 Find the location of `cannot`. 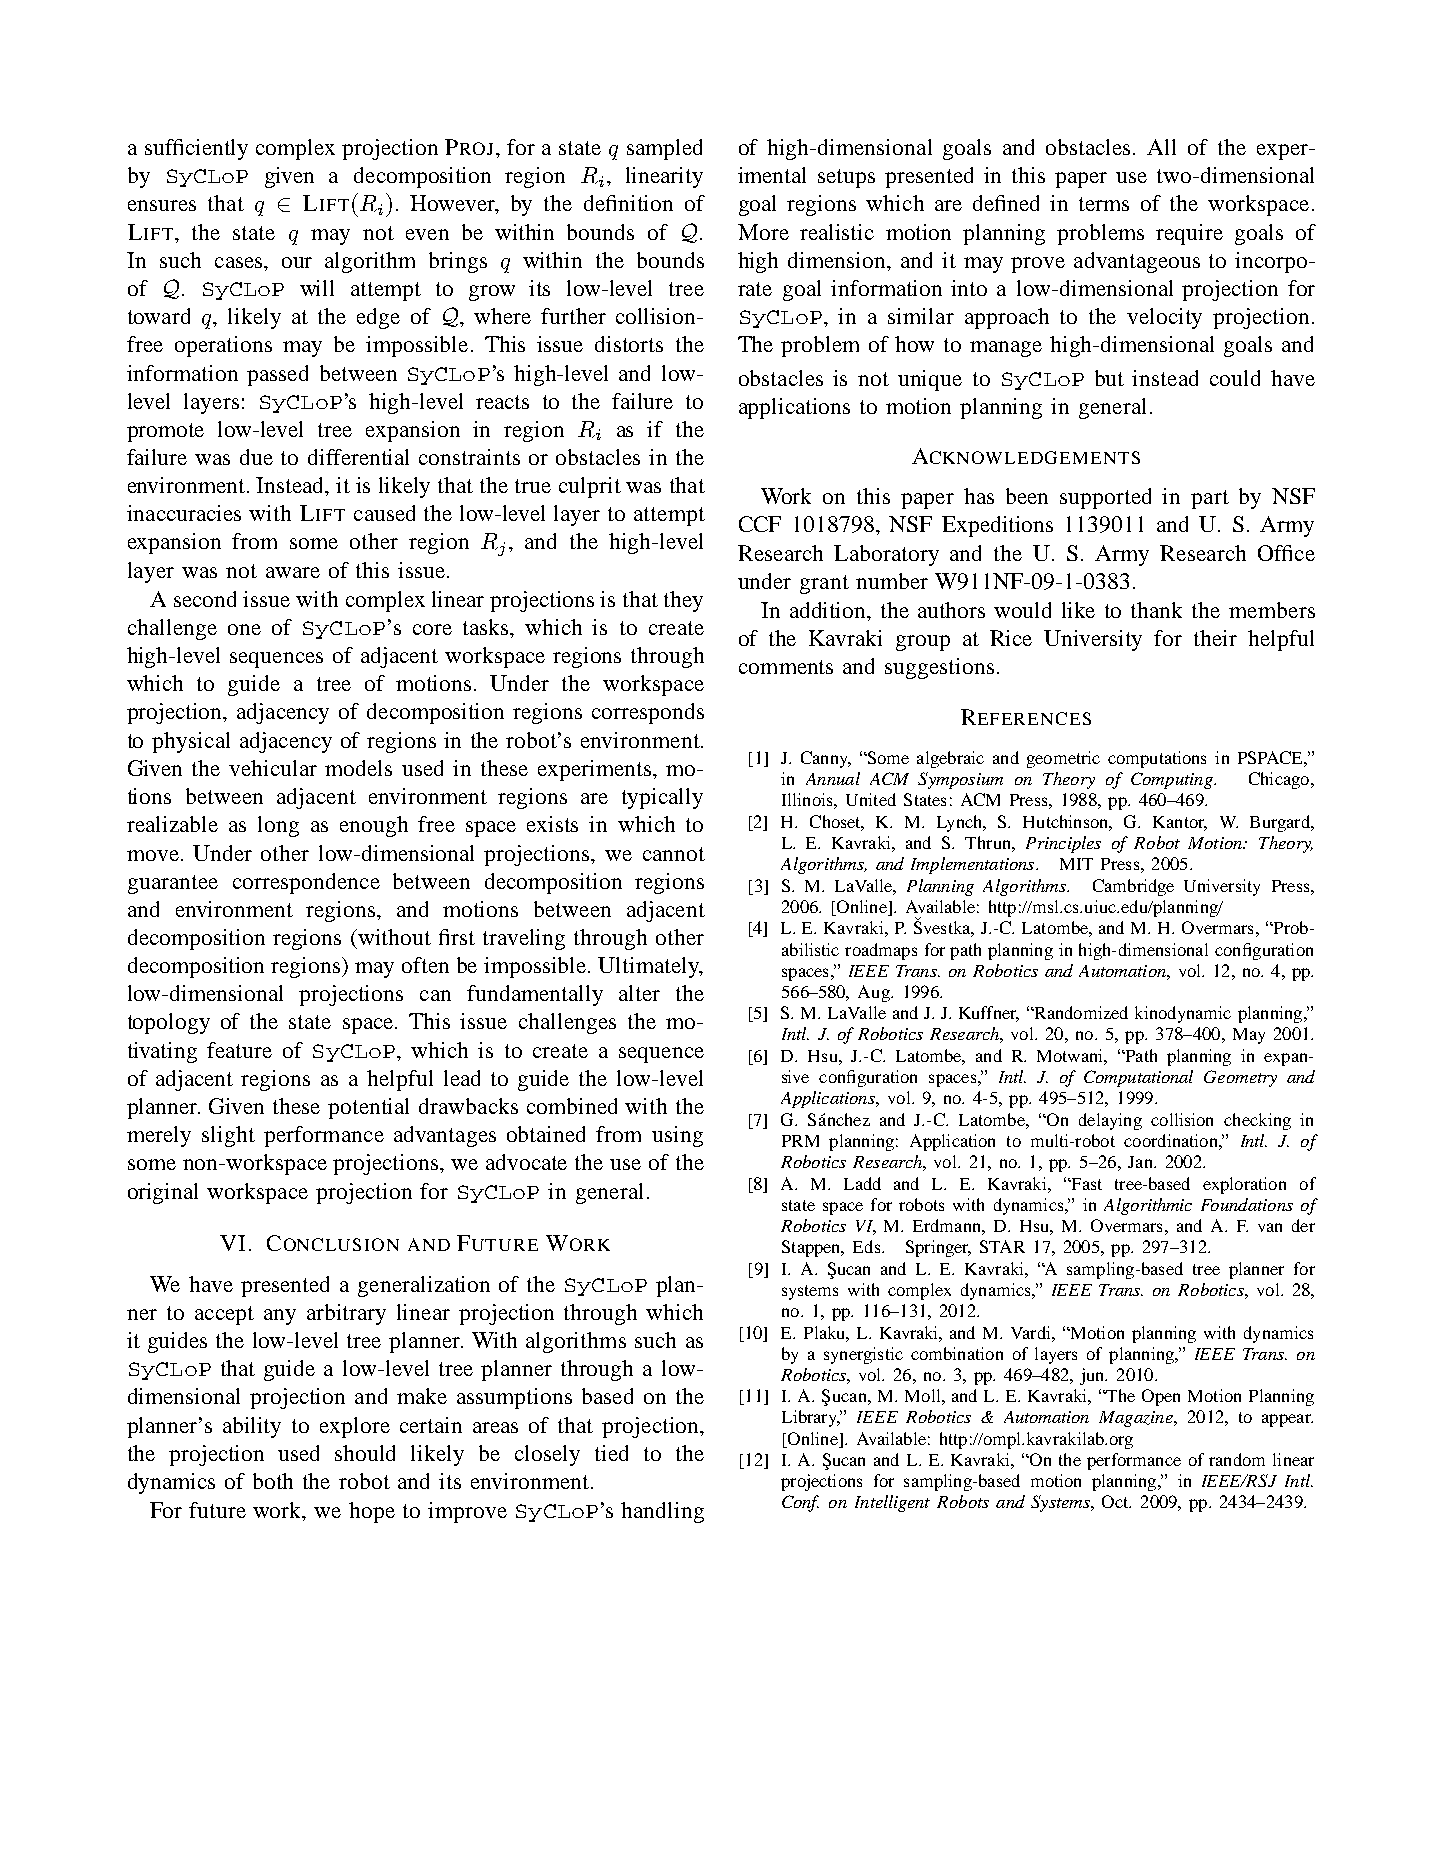

cannot is located at coordinates (674, 854).
